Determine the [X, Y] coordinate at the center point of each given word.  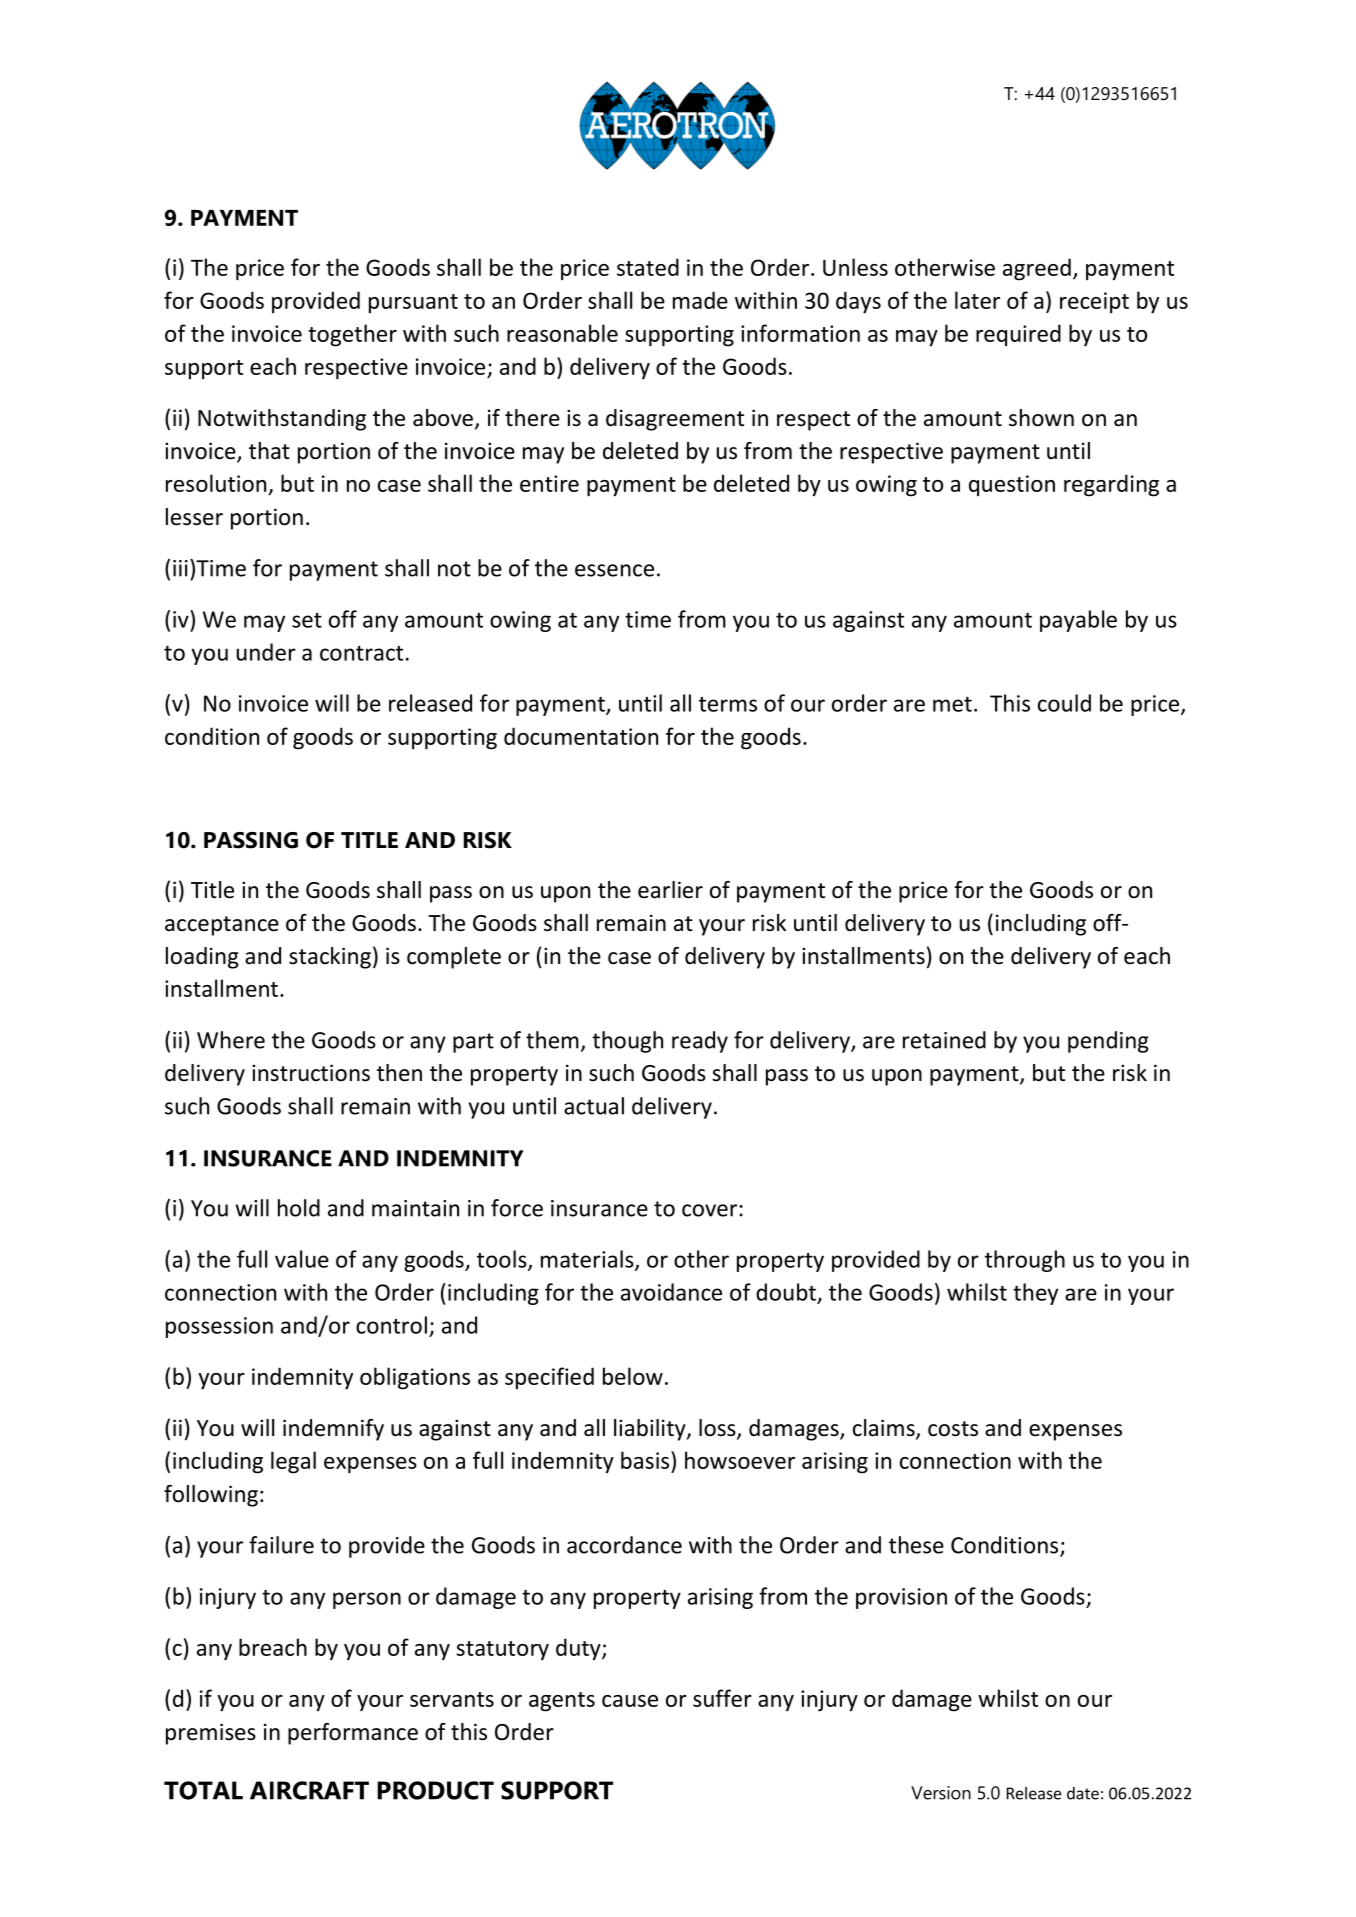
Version [941, 1793]
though [627, 1042]
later [977, 300]
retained [944, 1040]
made [700, 300]
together [352, 335]
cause [630, 1701]
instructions [311, 1073]
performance [353, 1734]
